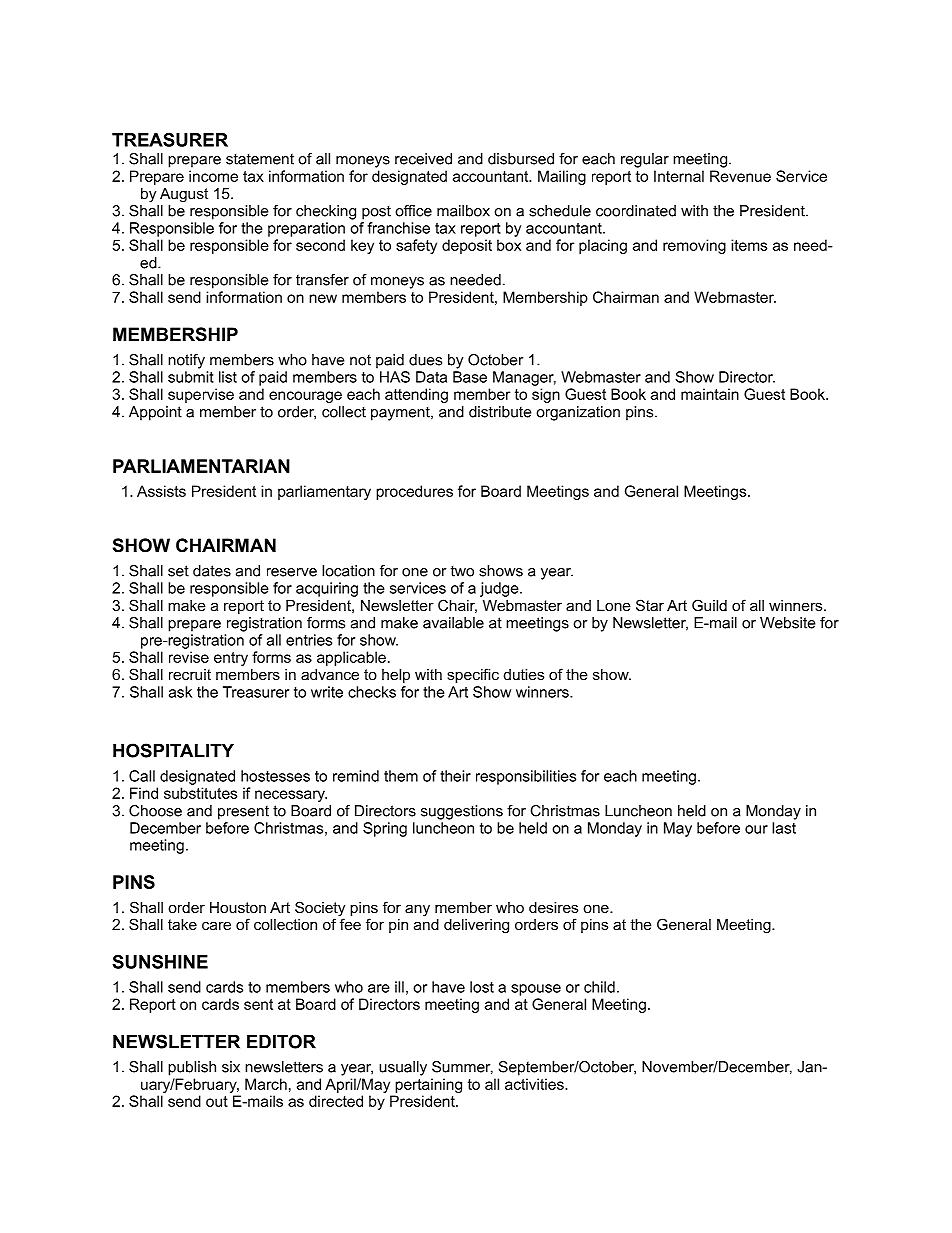 Image resolution: width=952 pixels, height=1233 pixels. Describe the element at coordinates (462, 1068) in the screenshot. I see `Summer` at that location.
